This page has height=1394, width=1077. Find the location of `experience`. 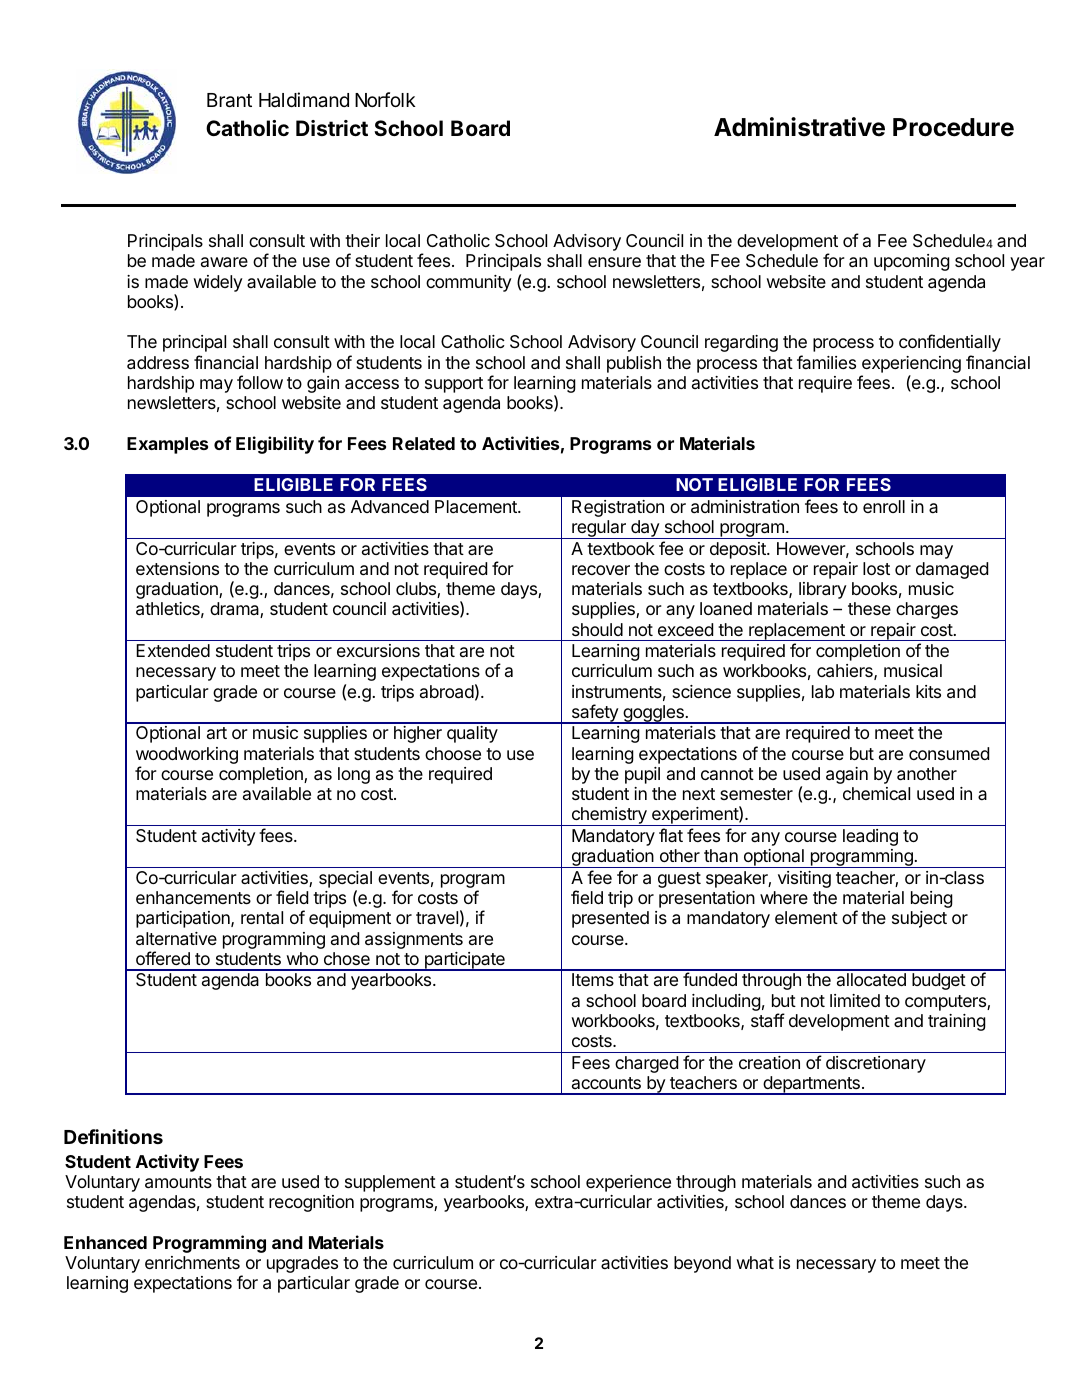

experience is located at coordinates (628, 1183).
